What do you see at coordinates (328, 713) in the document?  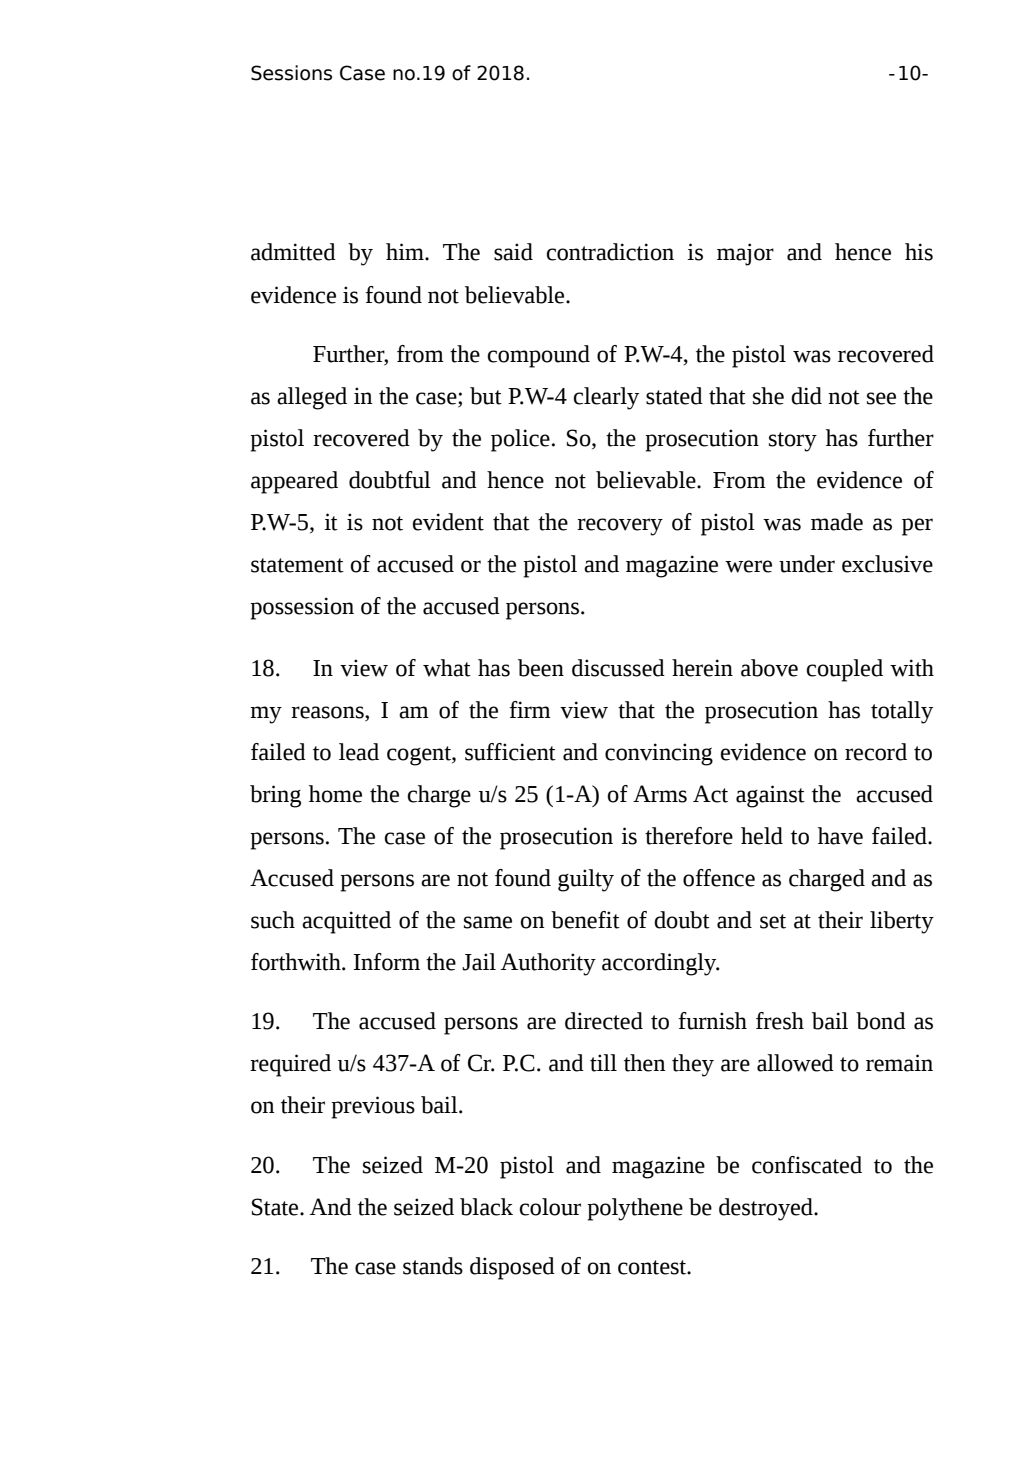 I see `reasons` at bounding box center [328, 713].
